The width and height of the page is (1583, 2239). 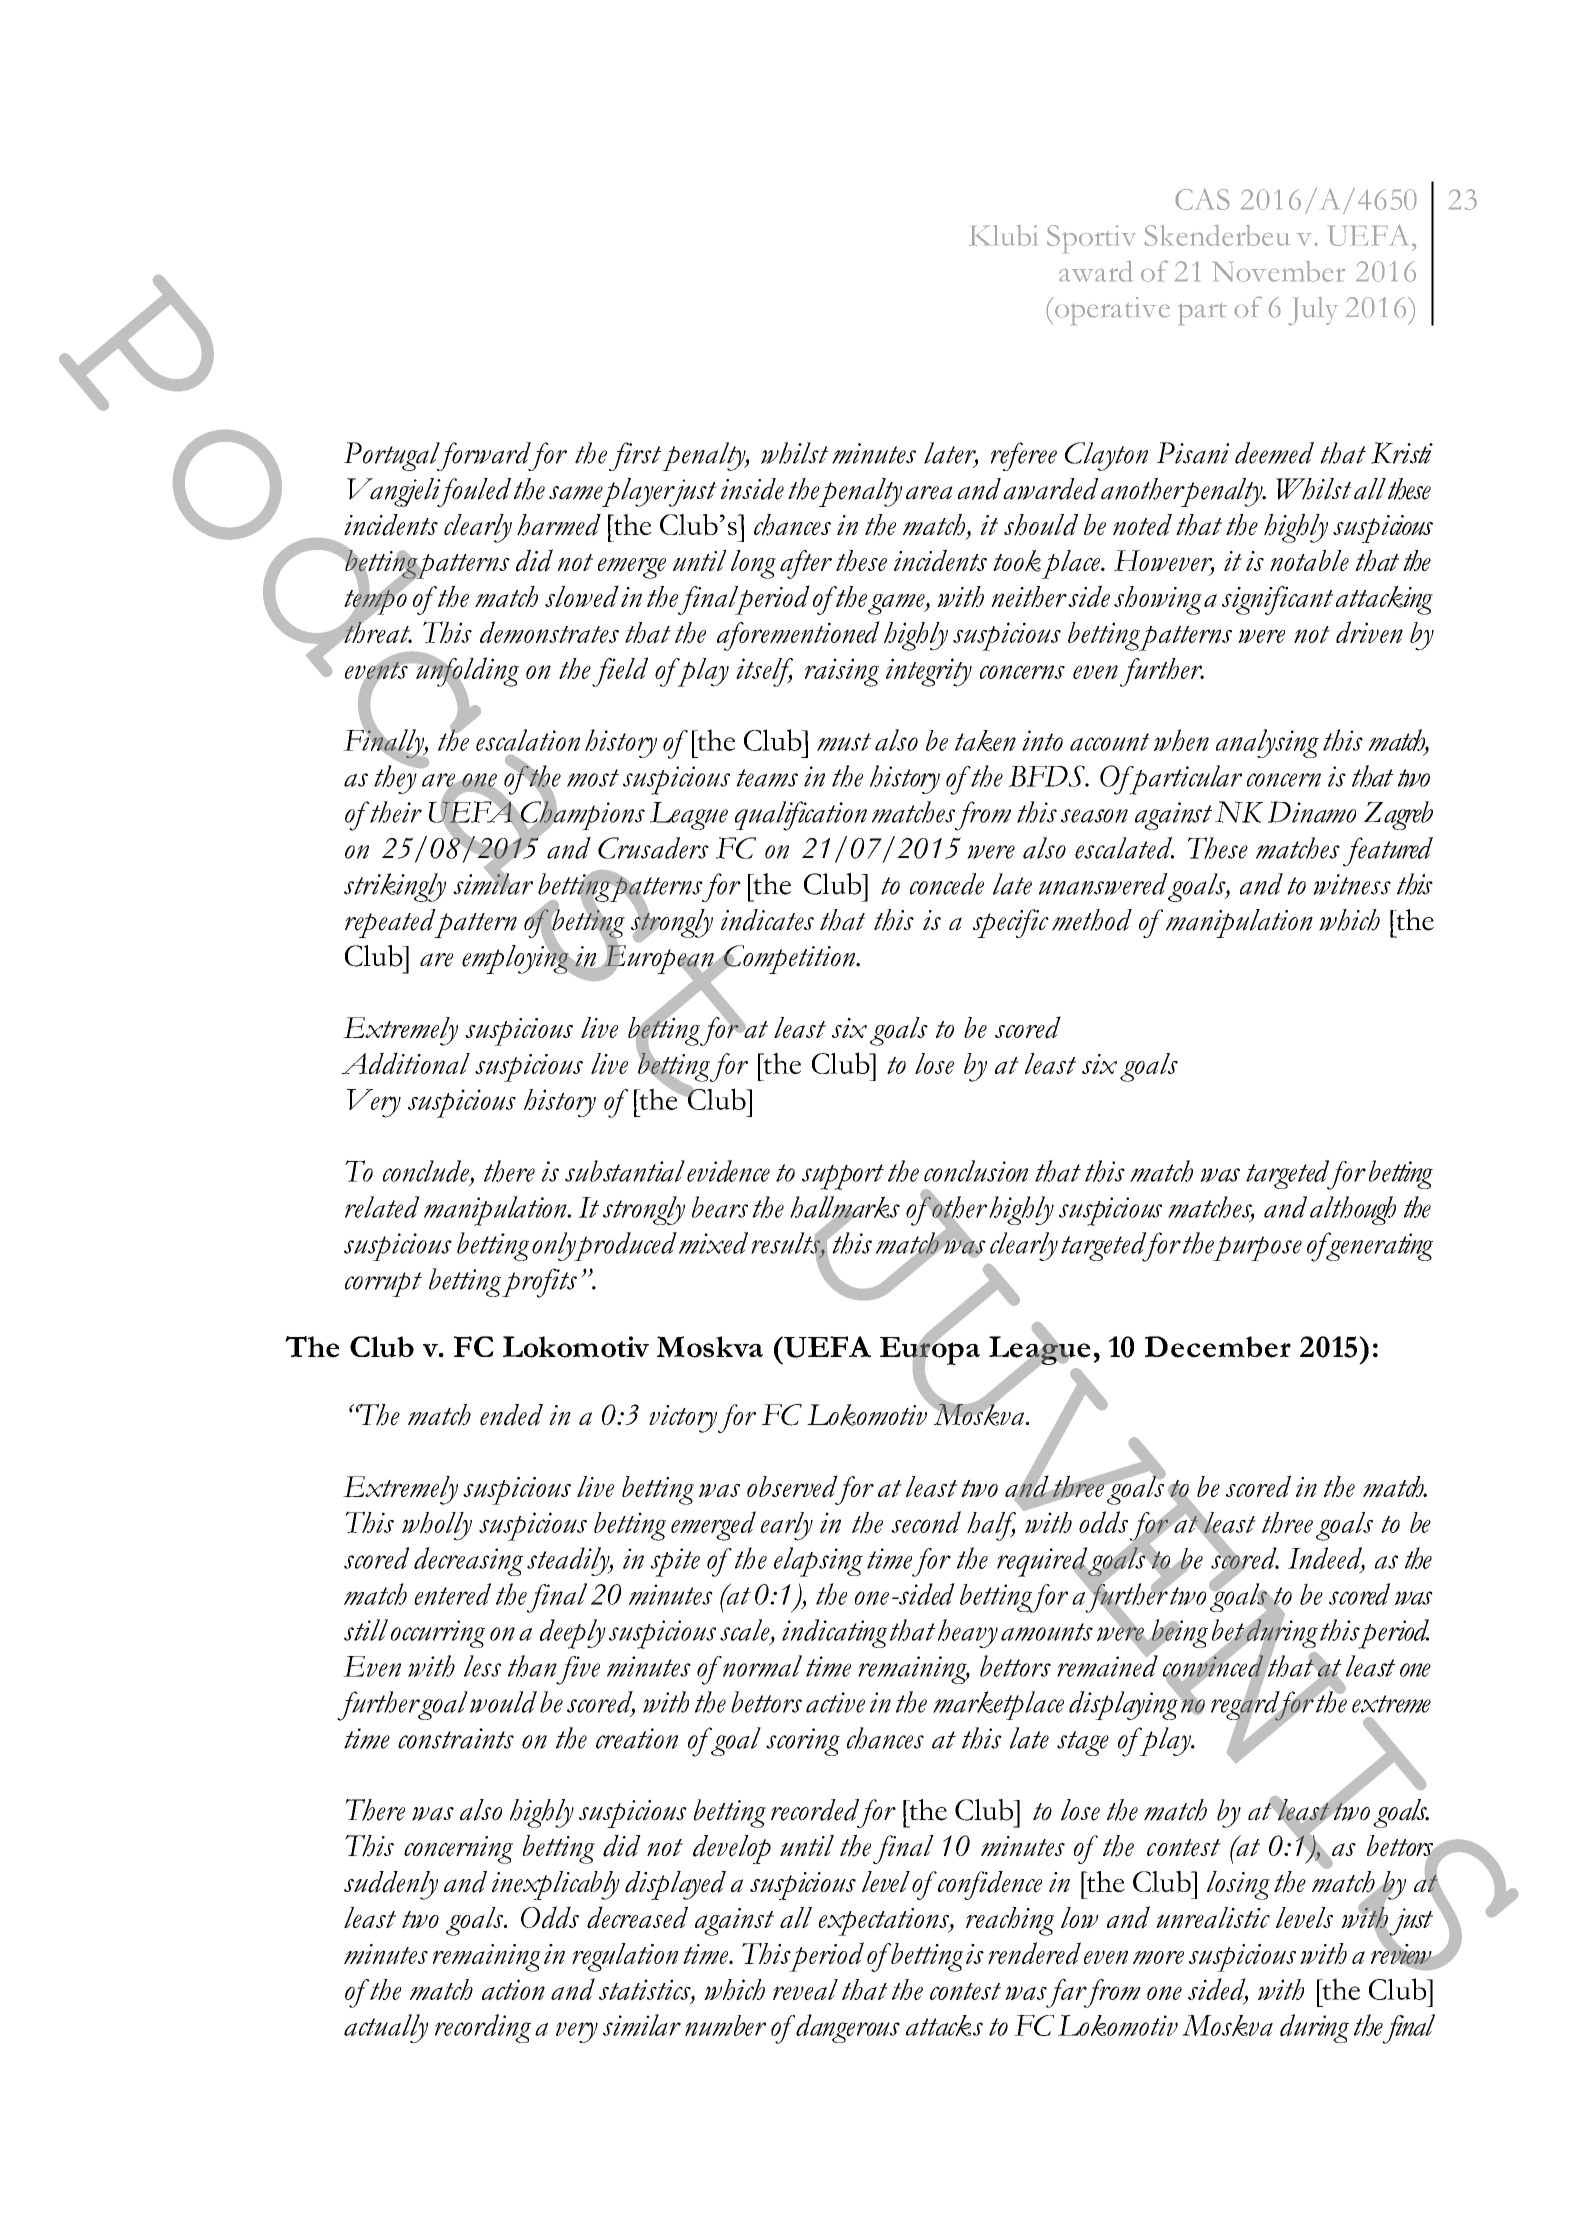 What do you see at coordinates (1313, 311) in the page?
I see `July` at bounding box center [1313, 311].
